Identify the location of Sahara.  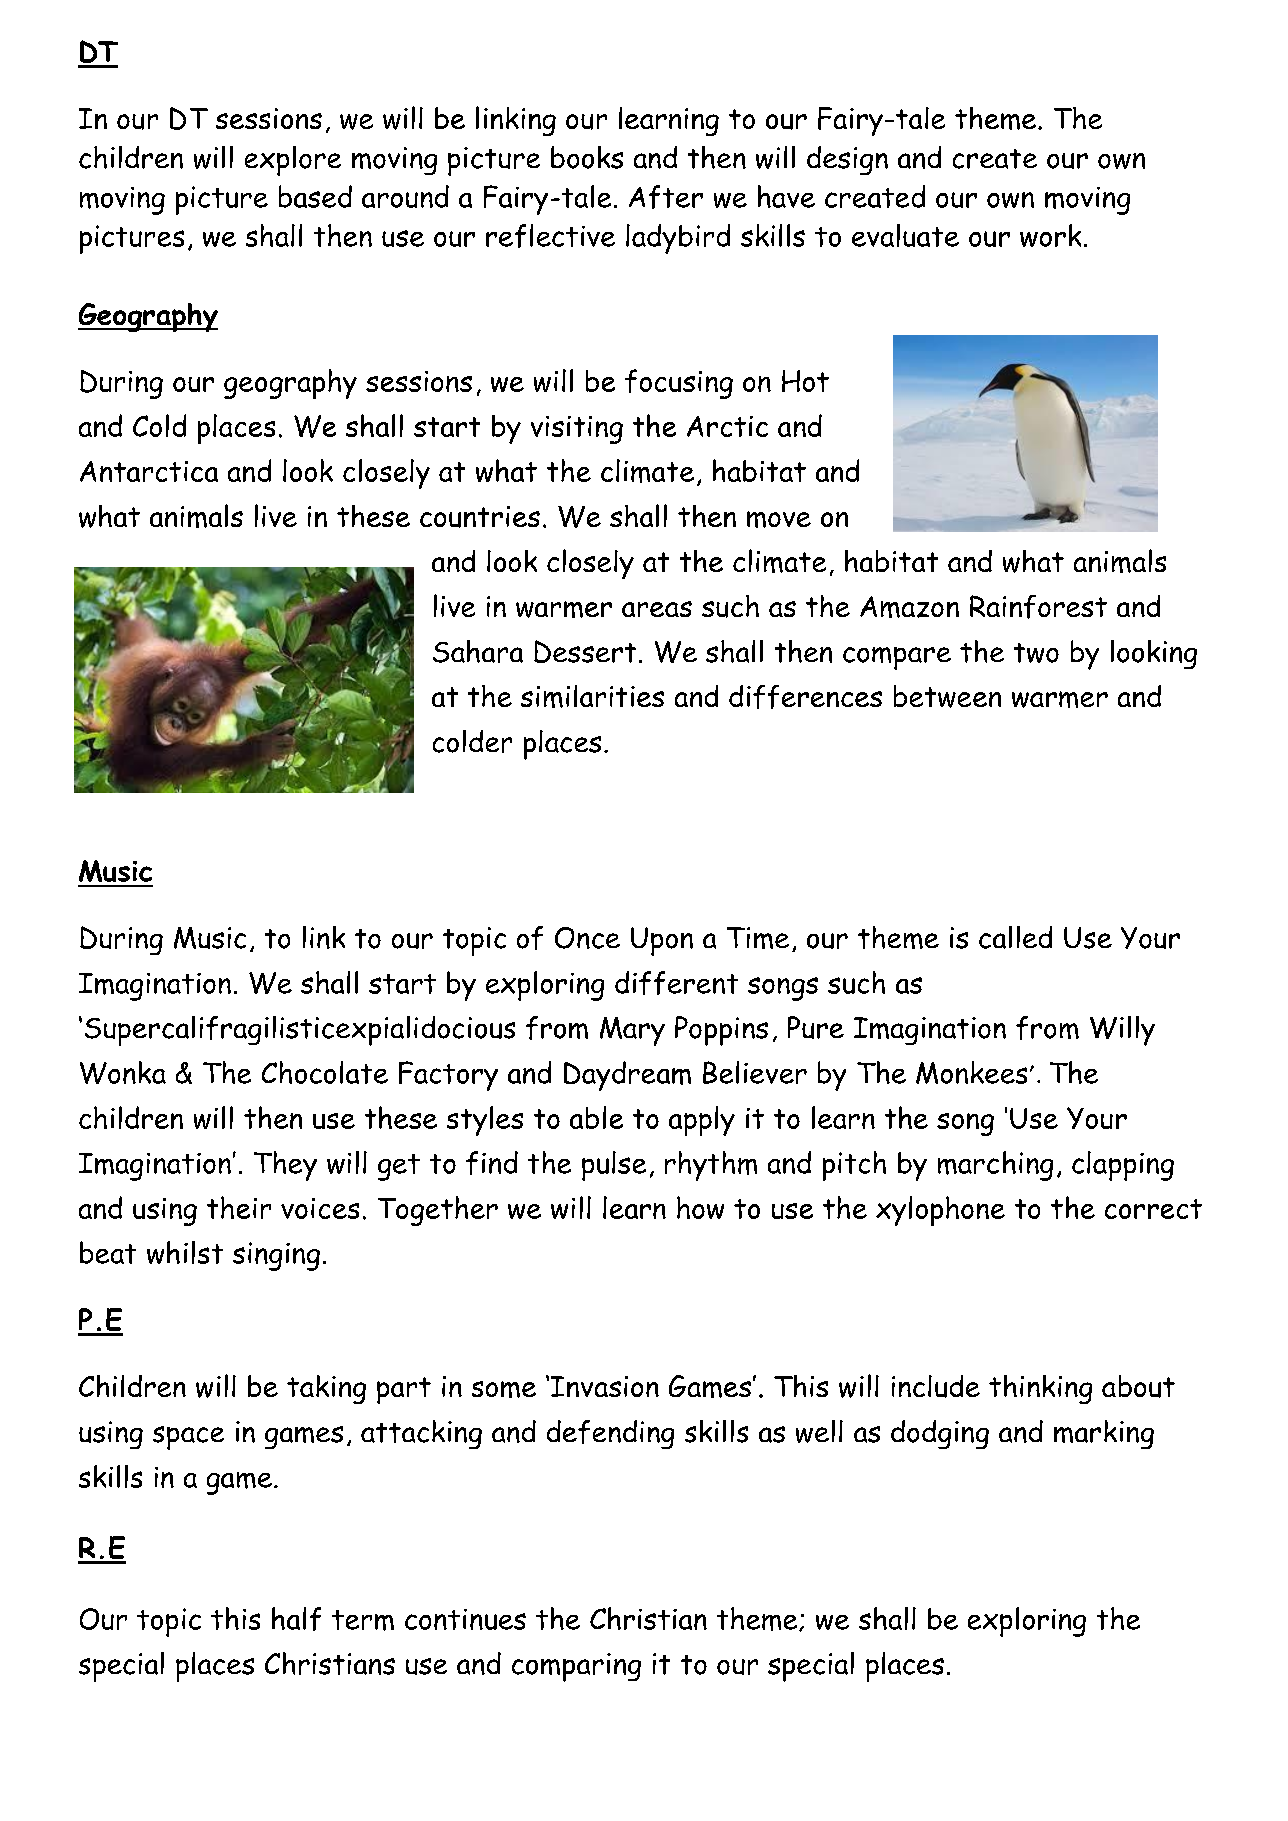
(478, 651).
